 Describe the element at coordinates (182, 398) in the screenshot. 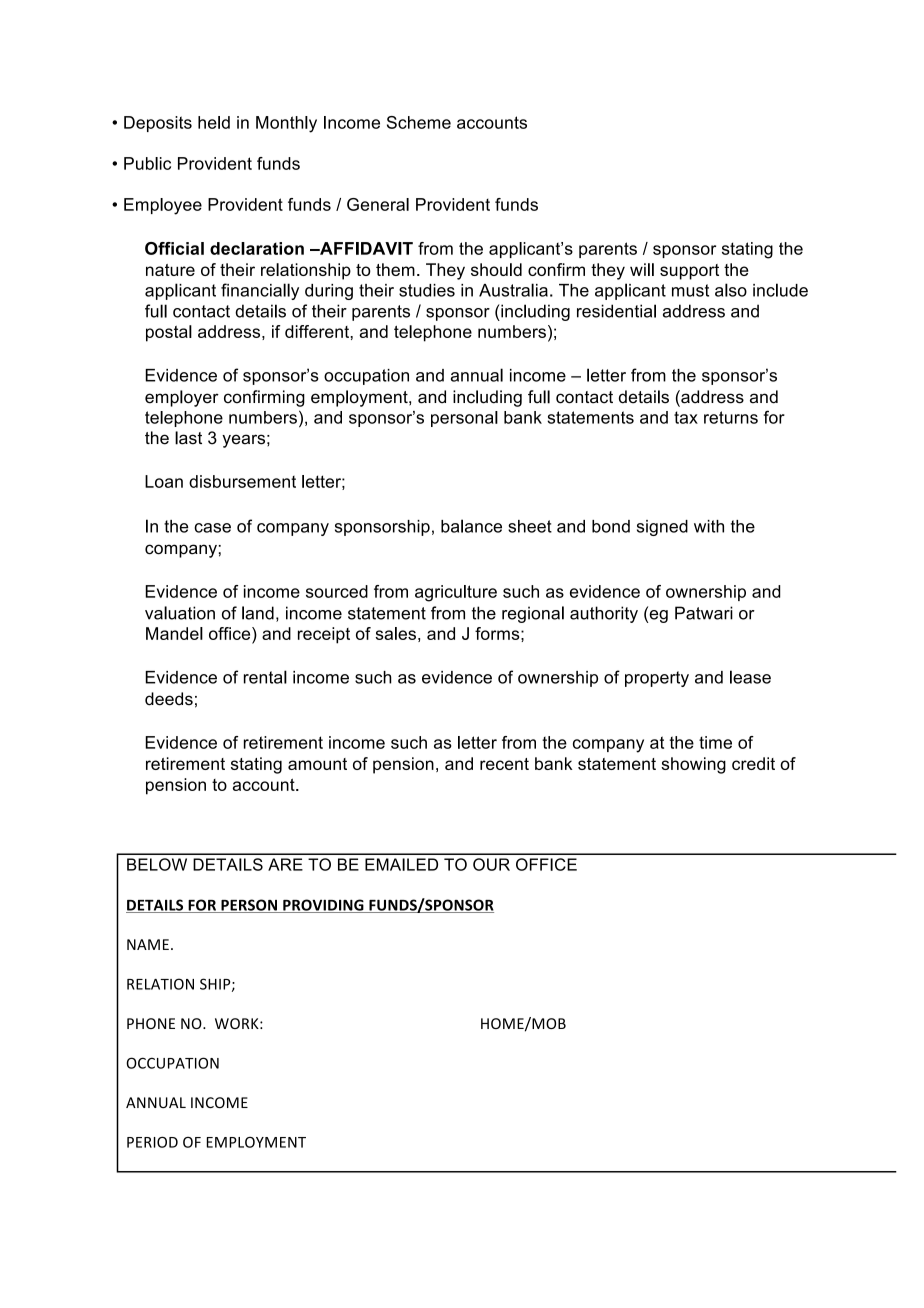

I see `employer` at that location.
